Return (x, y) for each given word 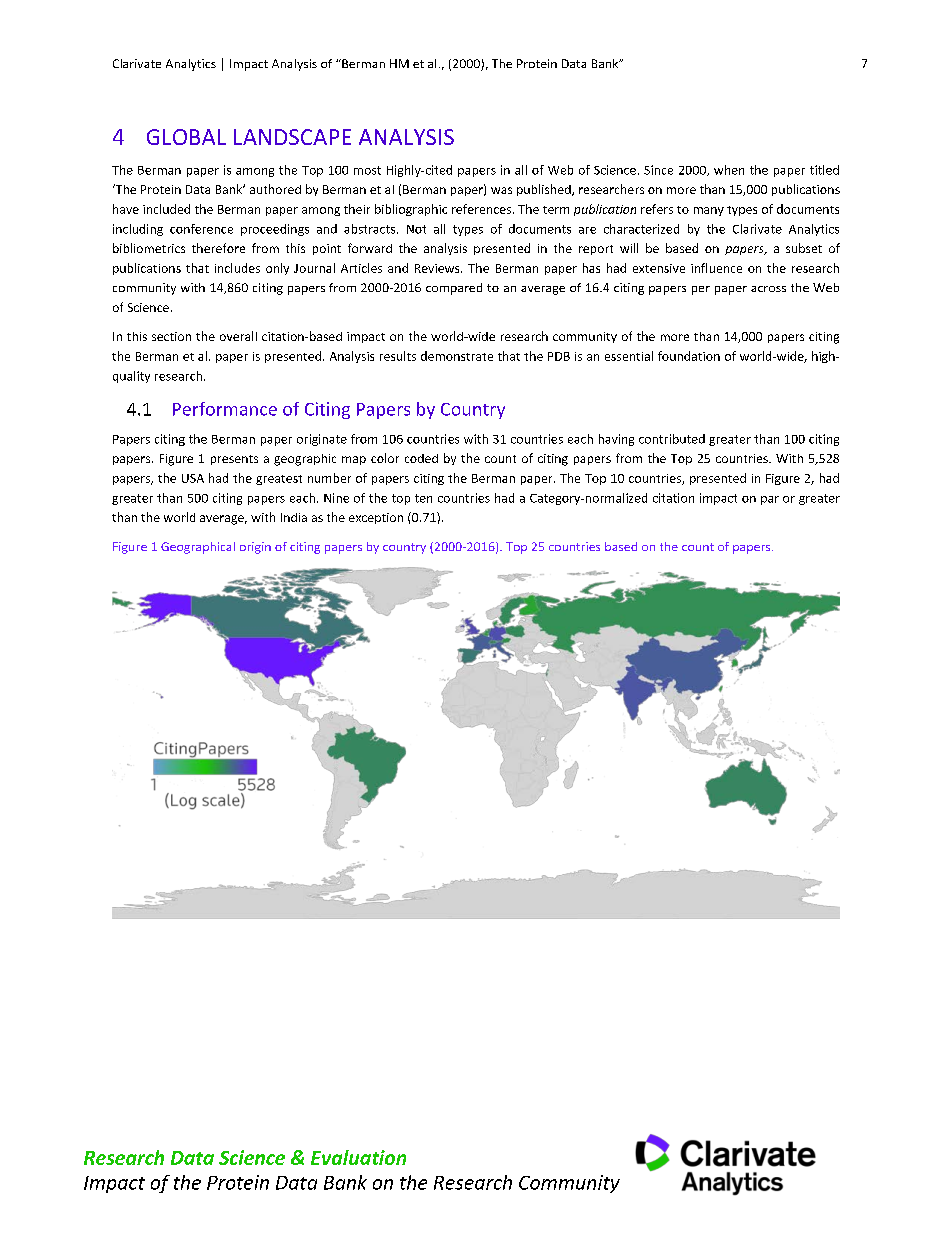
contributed (672, 439)
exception (376, 518)
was (501, 190)
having (616, 440)
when (729, 170)
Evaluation (358, 1157)
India (294, 517)
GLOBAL (186, 137)
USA (193, 478)
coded (421, 458)
